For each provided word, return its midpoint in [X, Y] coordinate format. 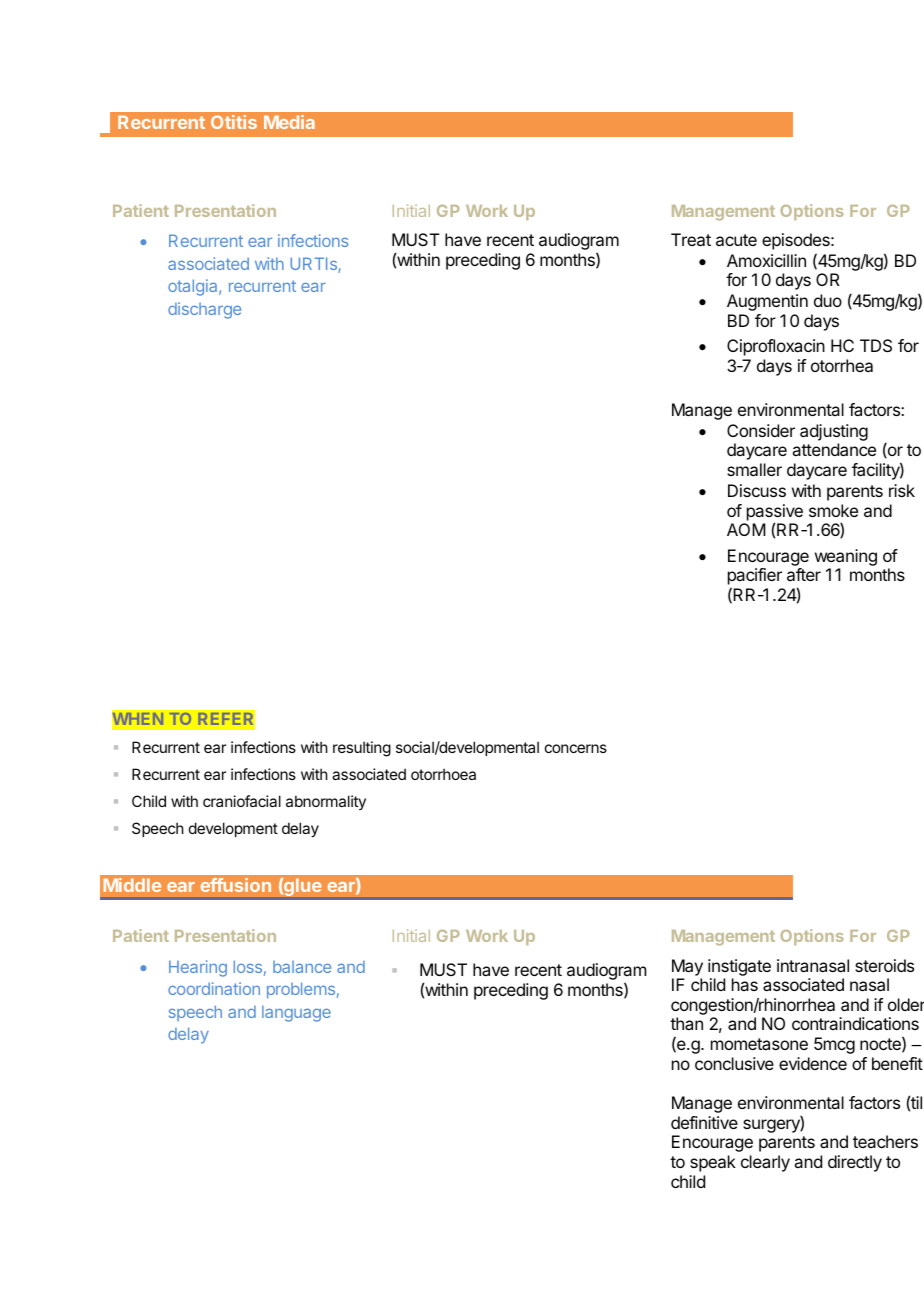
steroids [884, 965]
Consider [761, 430]
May [687, 967]
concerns [576, 748]
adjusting [834, 432]
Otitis [234, 122]
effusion [236, 885]
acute [736, 240]
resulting [362, 749]
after [804, 574]
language [296, 1013]
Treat [691, 239]
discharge [204, 310]
